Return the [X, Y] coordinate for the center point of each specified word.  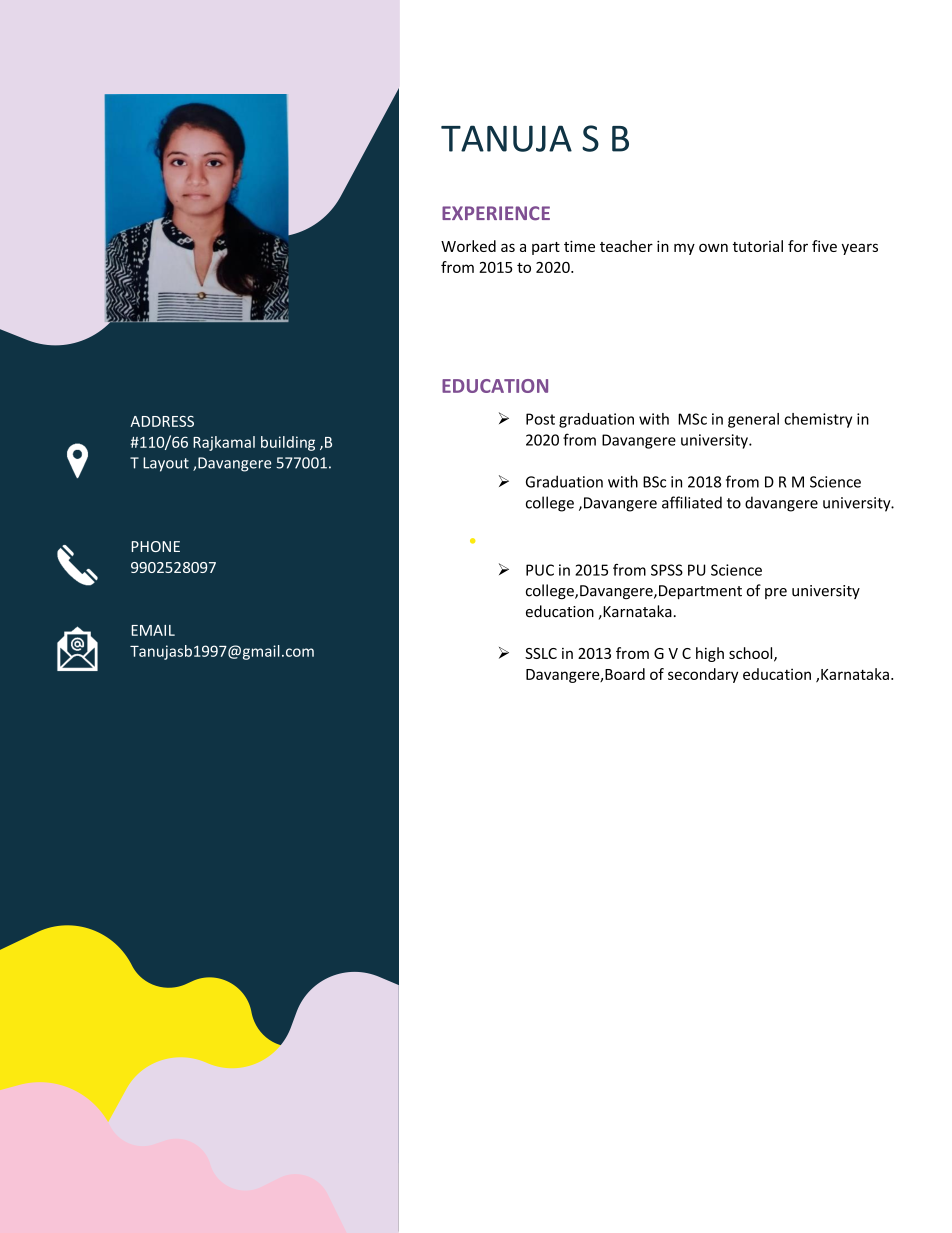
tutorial [758, 246]
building [288, 443]
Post [540, 419]
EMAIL [153, 630]
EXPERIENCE [496, 213]
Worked [468, 246]
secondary [703, 675]
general [753, 420]
